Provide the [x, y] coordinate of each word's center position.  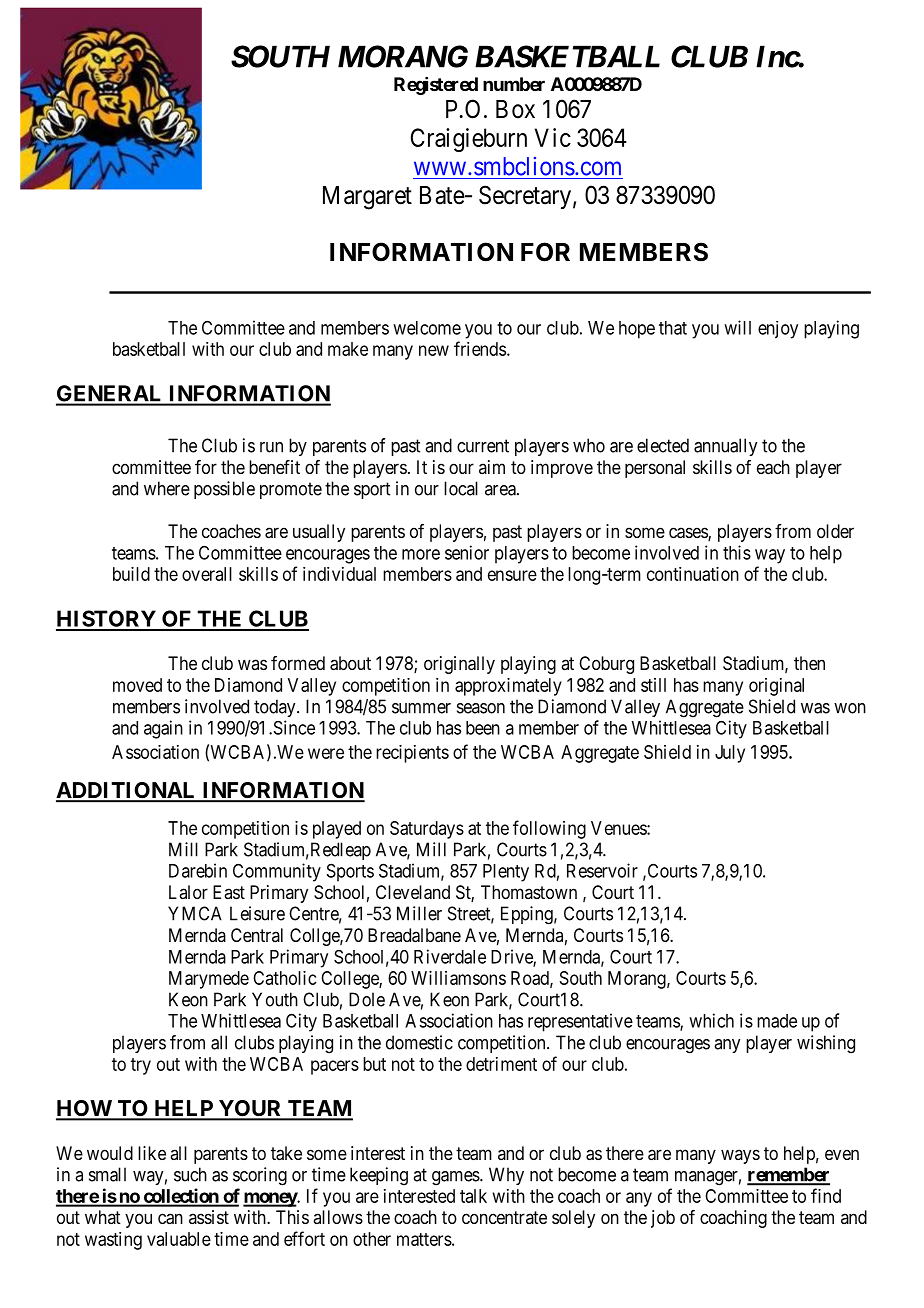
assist [209, 1217]
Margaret [367, 198]
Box [515, 109]
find [826, 1195]
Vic [553, 137]
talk [473, 1196]
